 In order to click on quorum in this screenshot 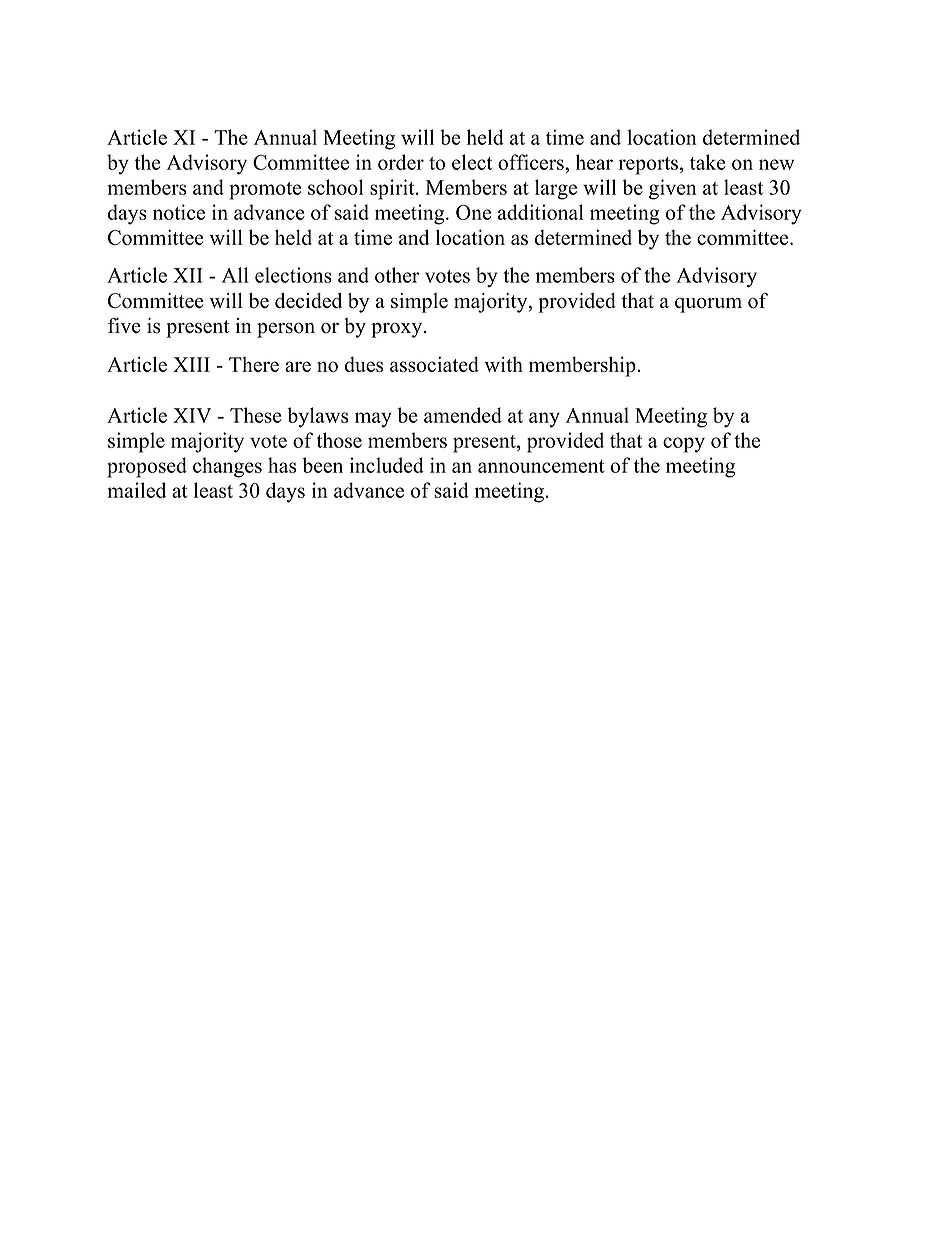, I will do `click(708, 305)`.
